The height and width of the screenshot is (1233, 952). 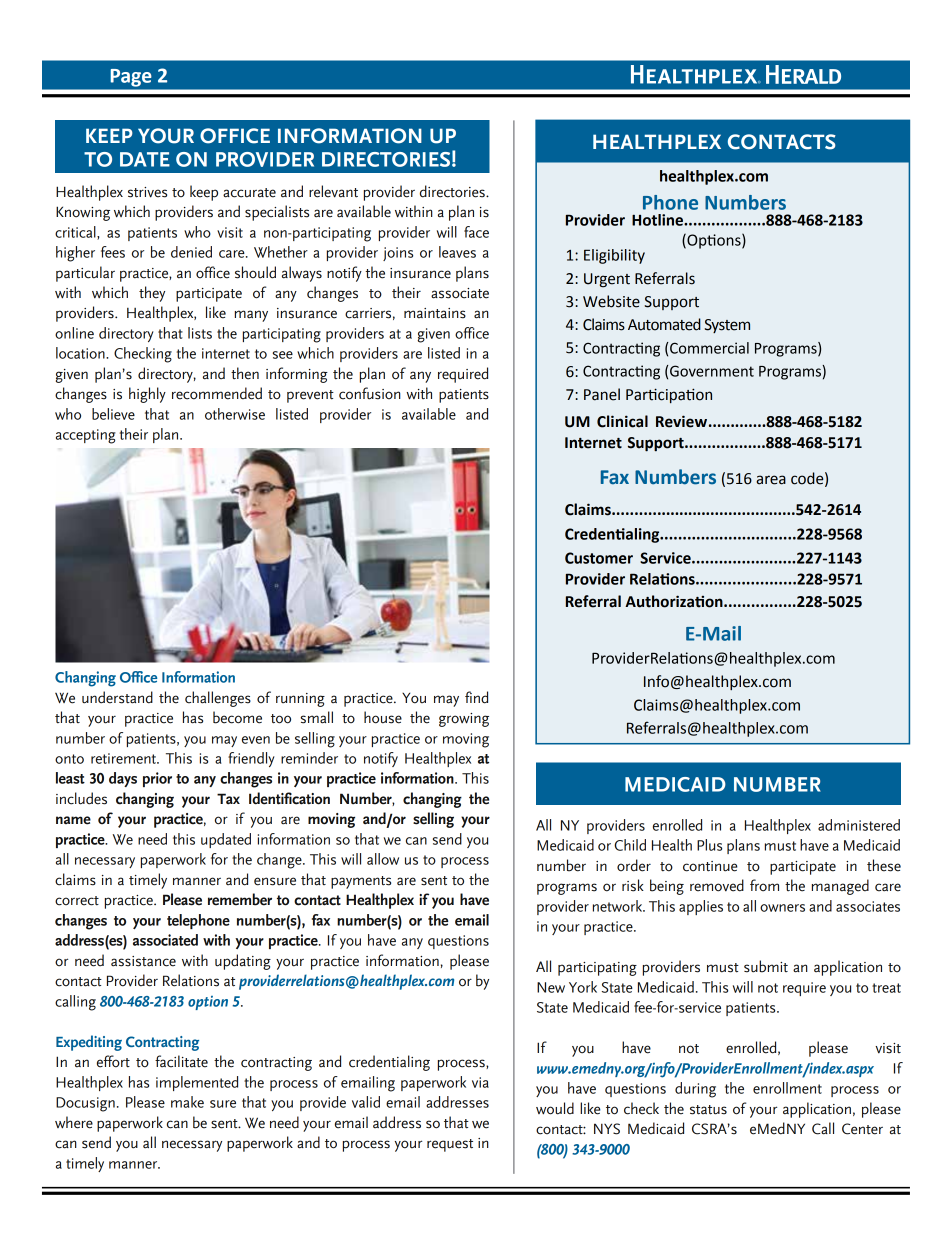 What do you see at coordinates (464, 720) in the screenshot?
I see `growing` at bounding box center [464, 720].
